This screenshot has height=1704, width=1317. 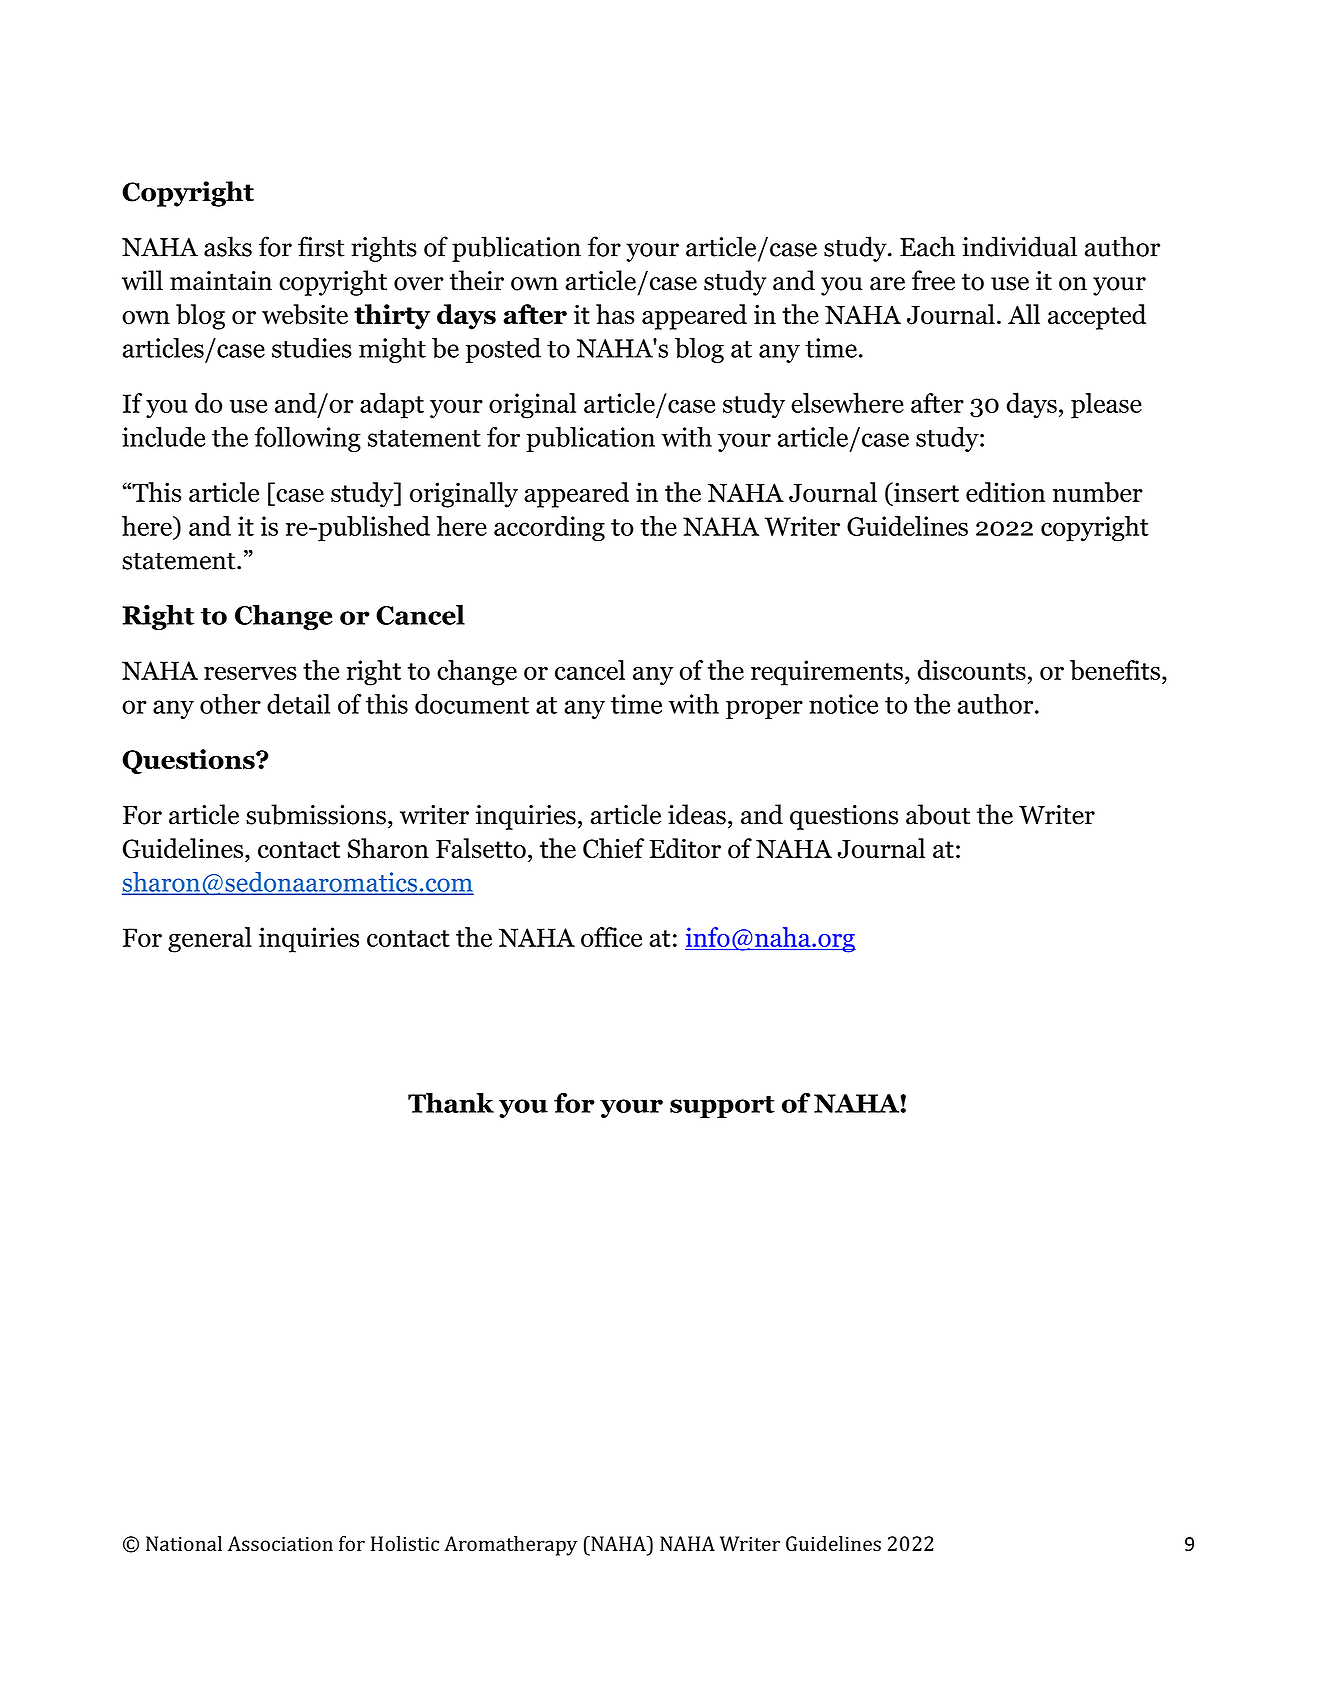 I want to click on maintain, so click(x=221, y=281).
